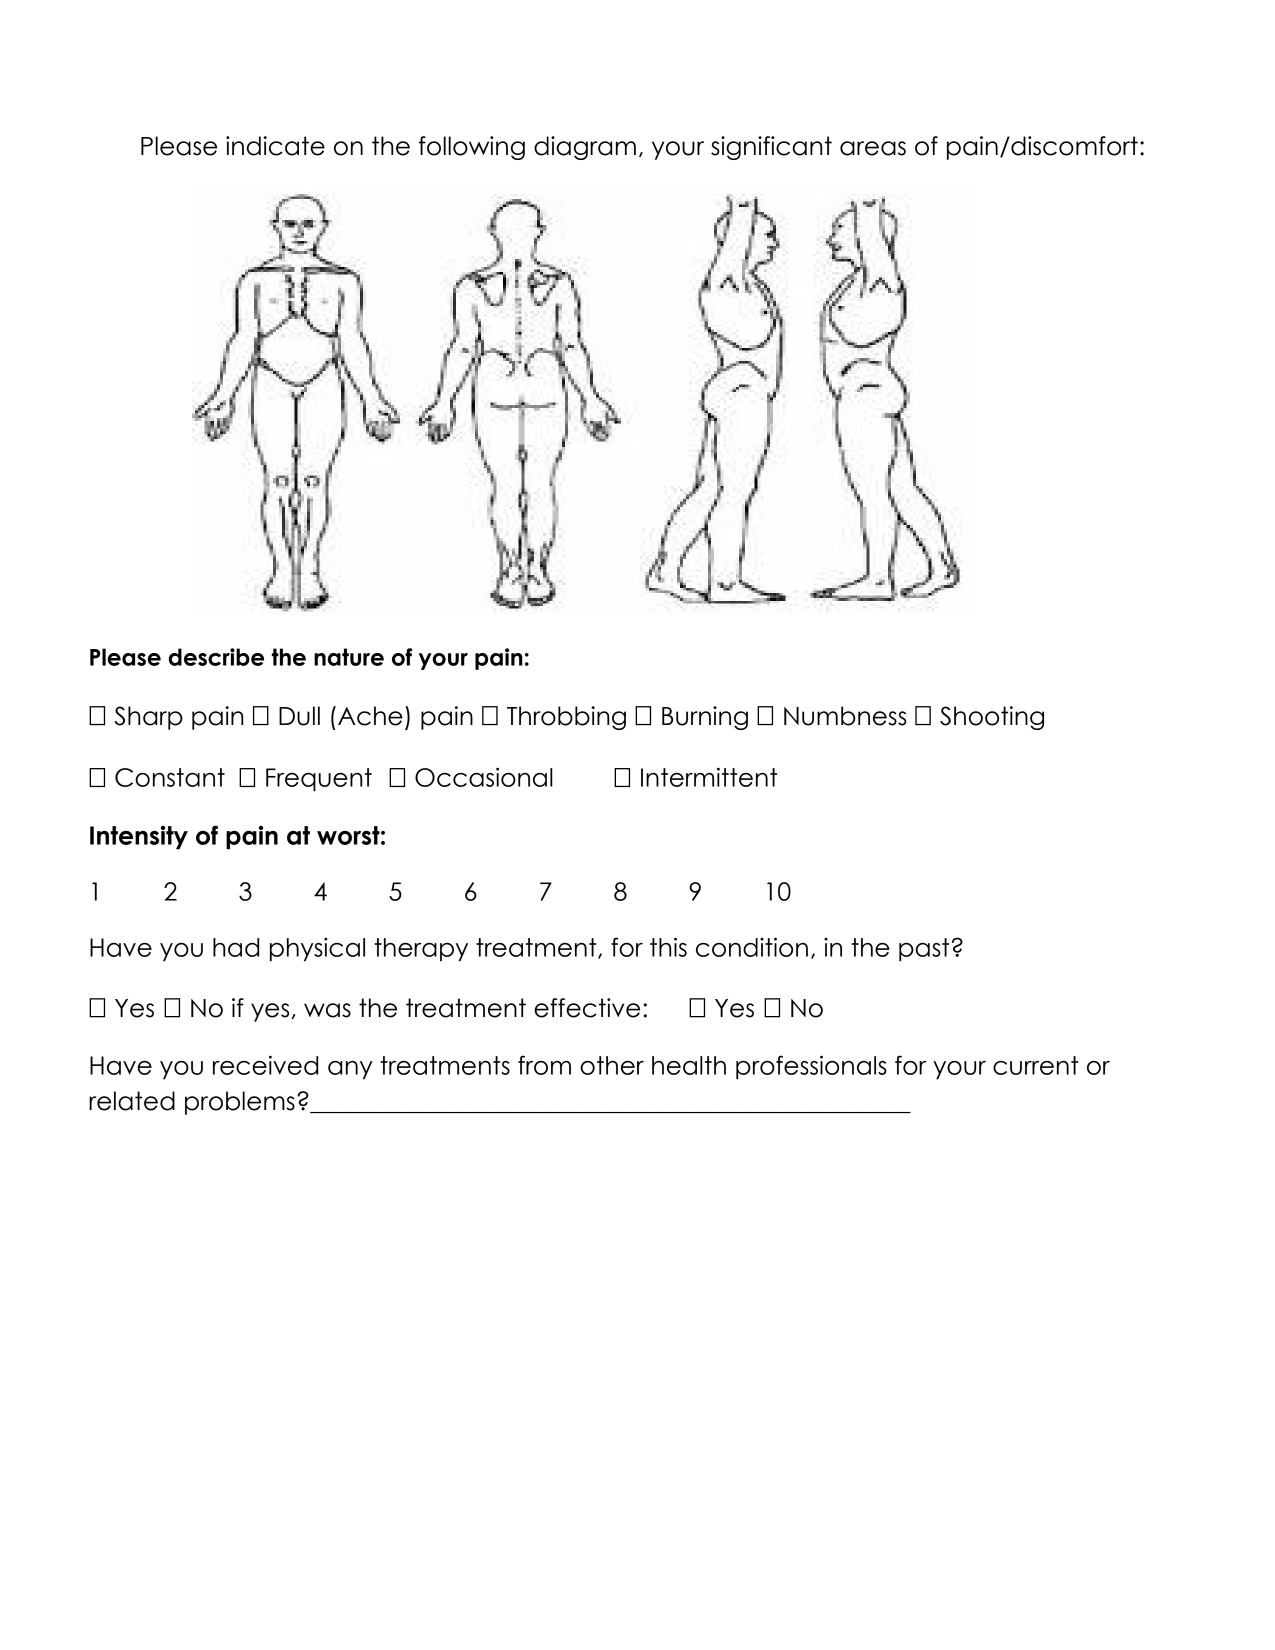  What do you see at coordinates (275, 146) in the image?
I see `indicate` at bounding box center [275, 146].
